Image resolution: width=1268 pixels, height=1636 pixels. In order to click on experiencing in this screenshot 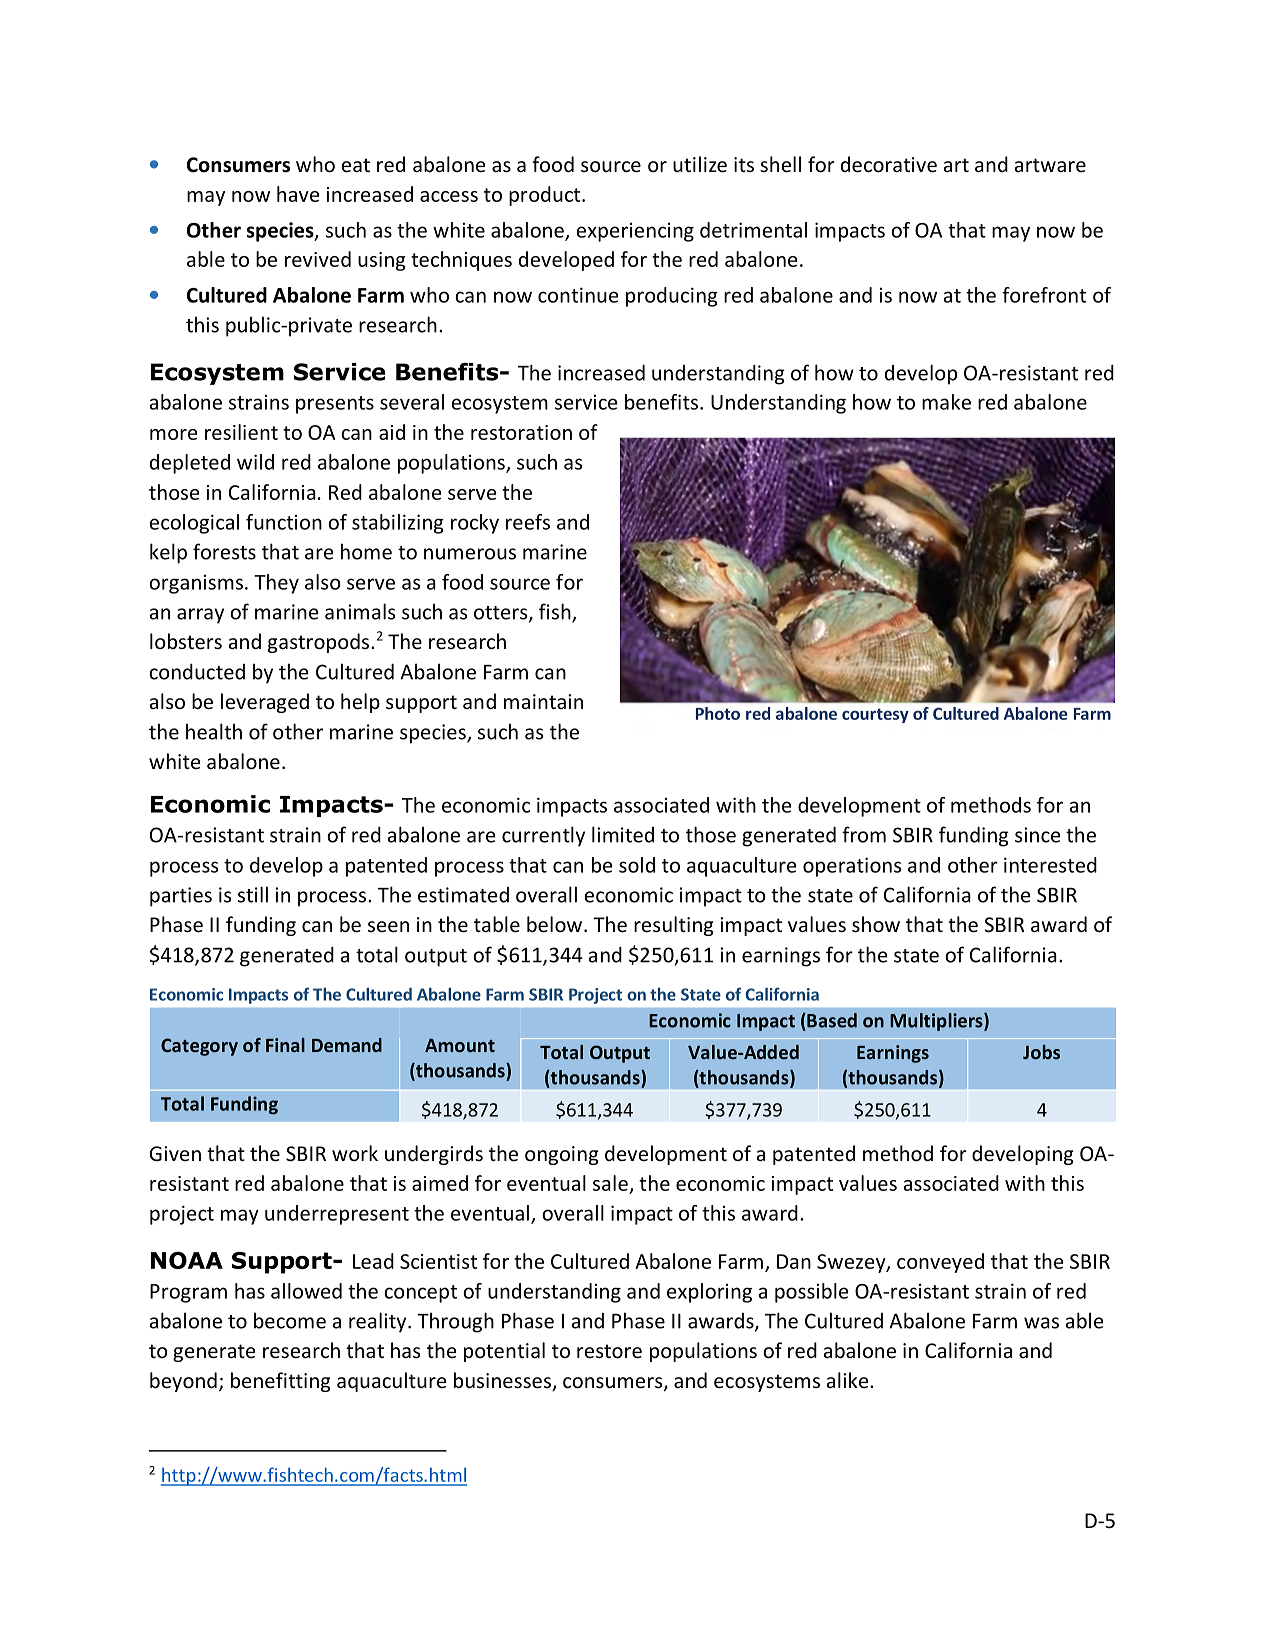, I will do `click(635, 232)`.
